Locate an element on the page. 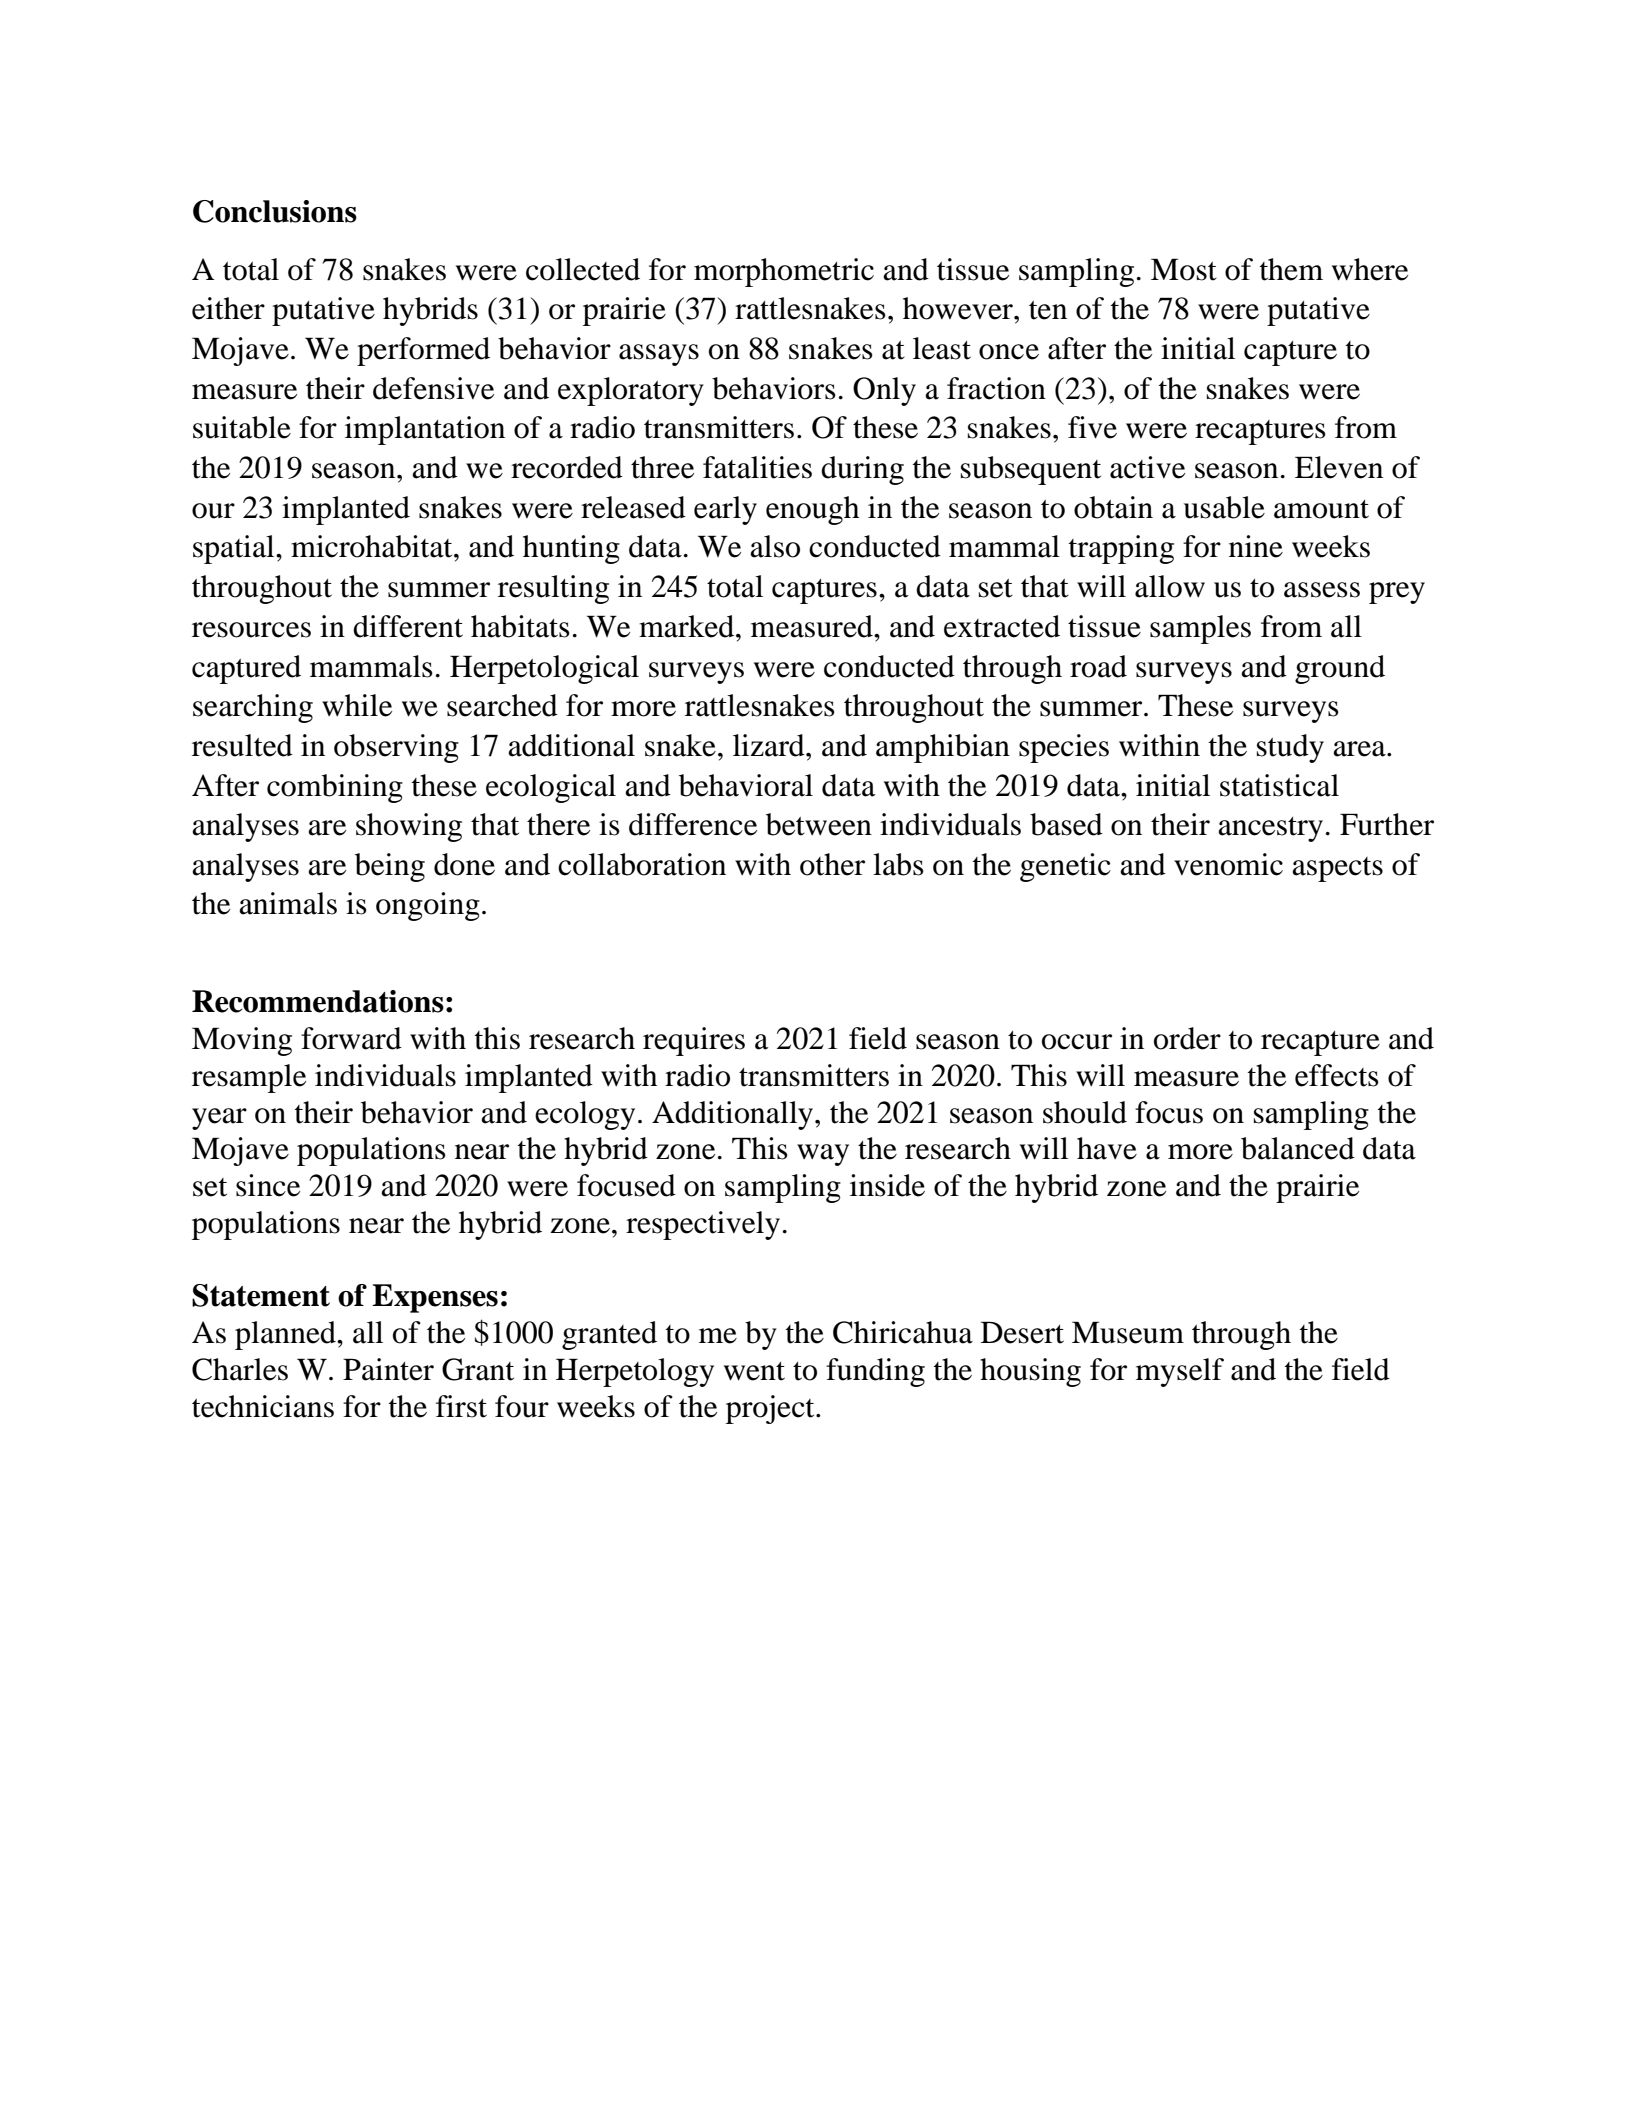 This document has height=2110, width=1630. however is located at coordinates (959, 308).
